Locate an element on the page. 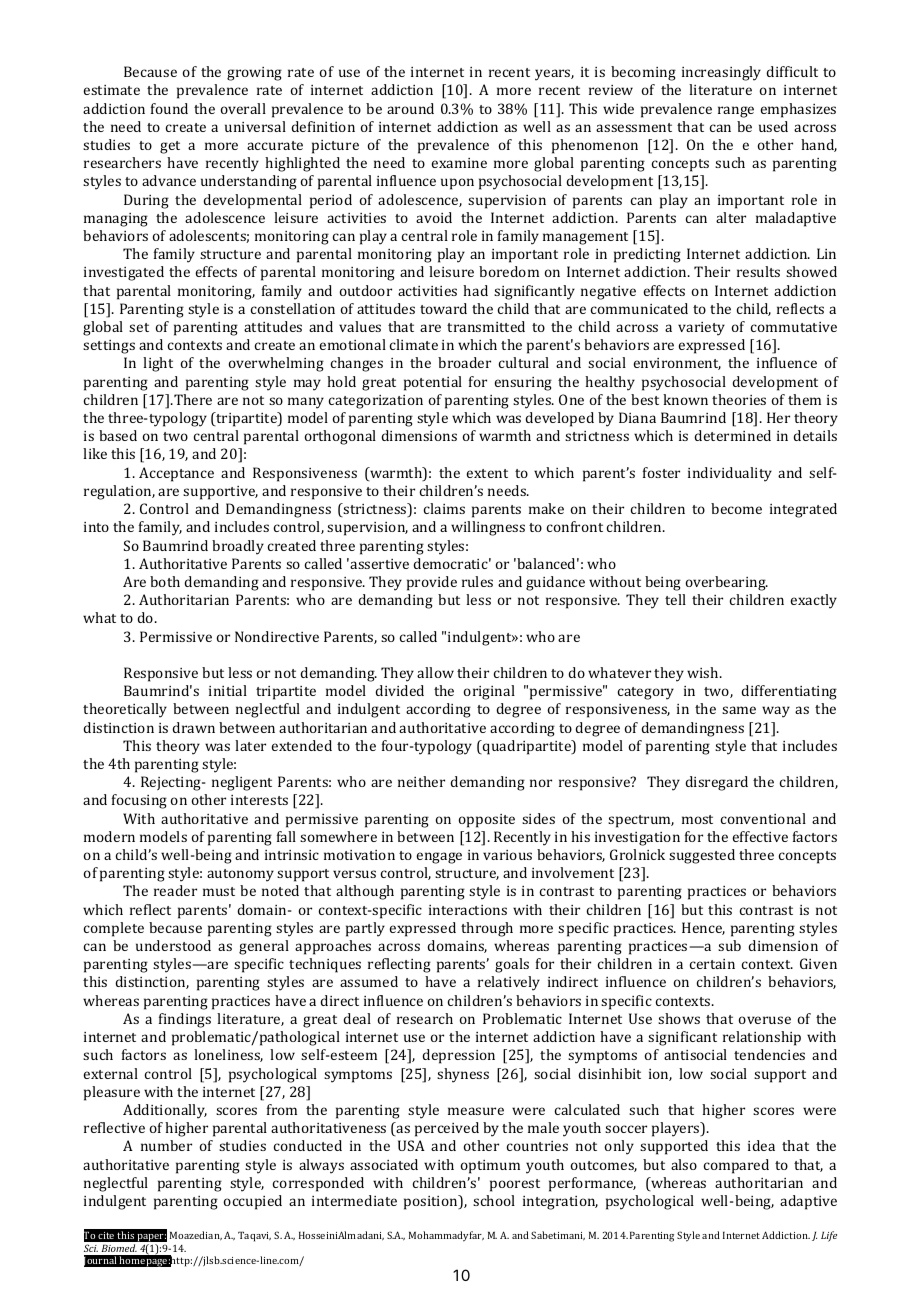  theories is located at coordinates (739, 399).
